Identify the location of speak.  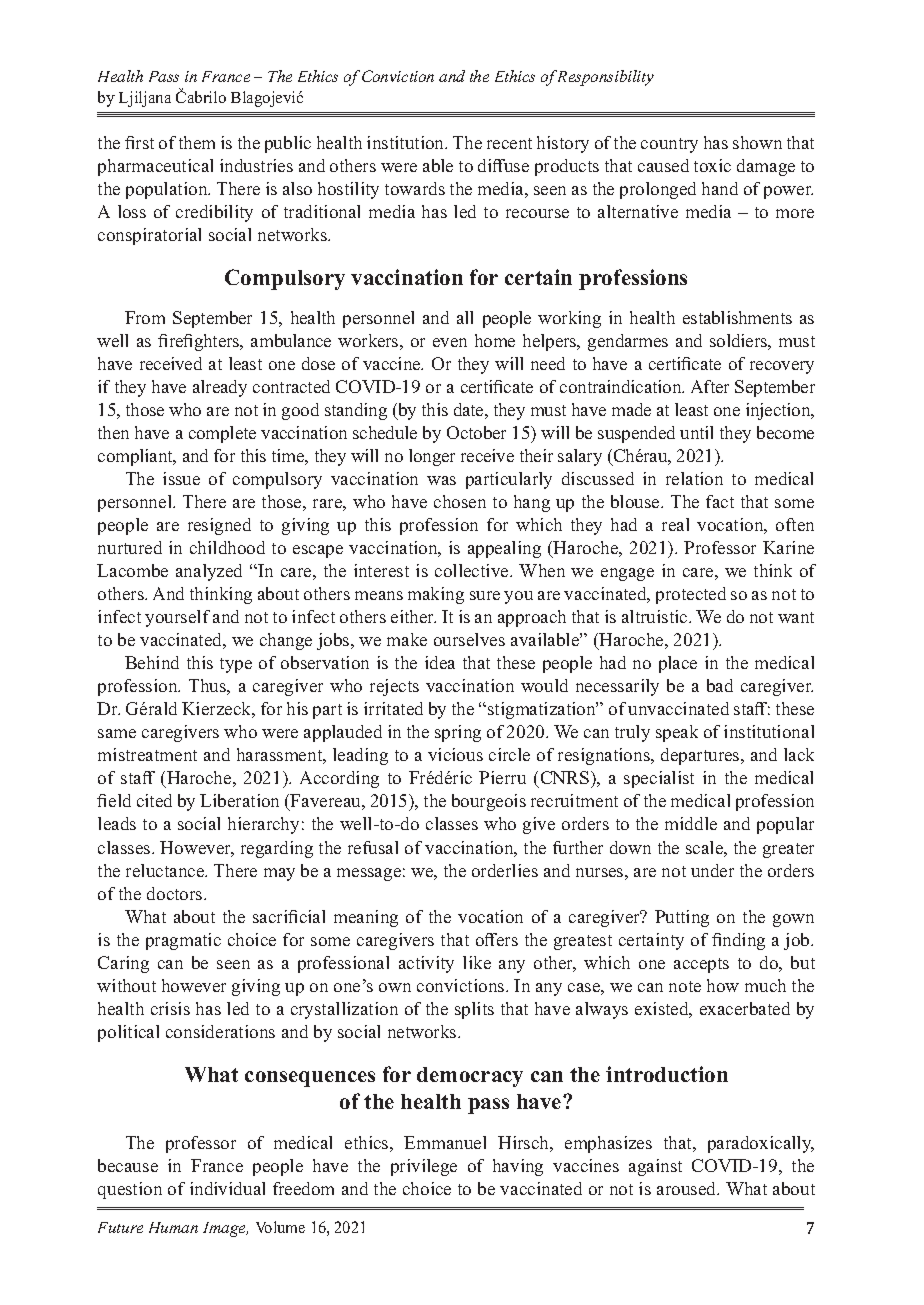
(677, 733).
